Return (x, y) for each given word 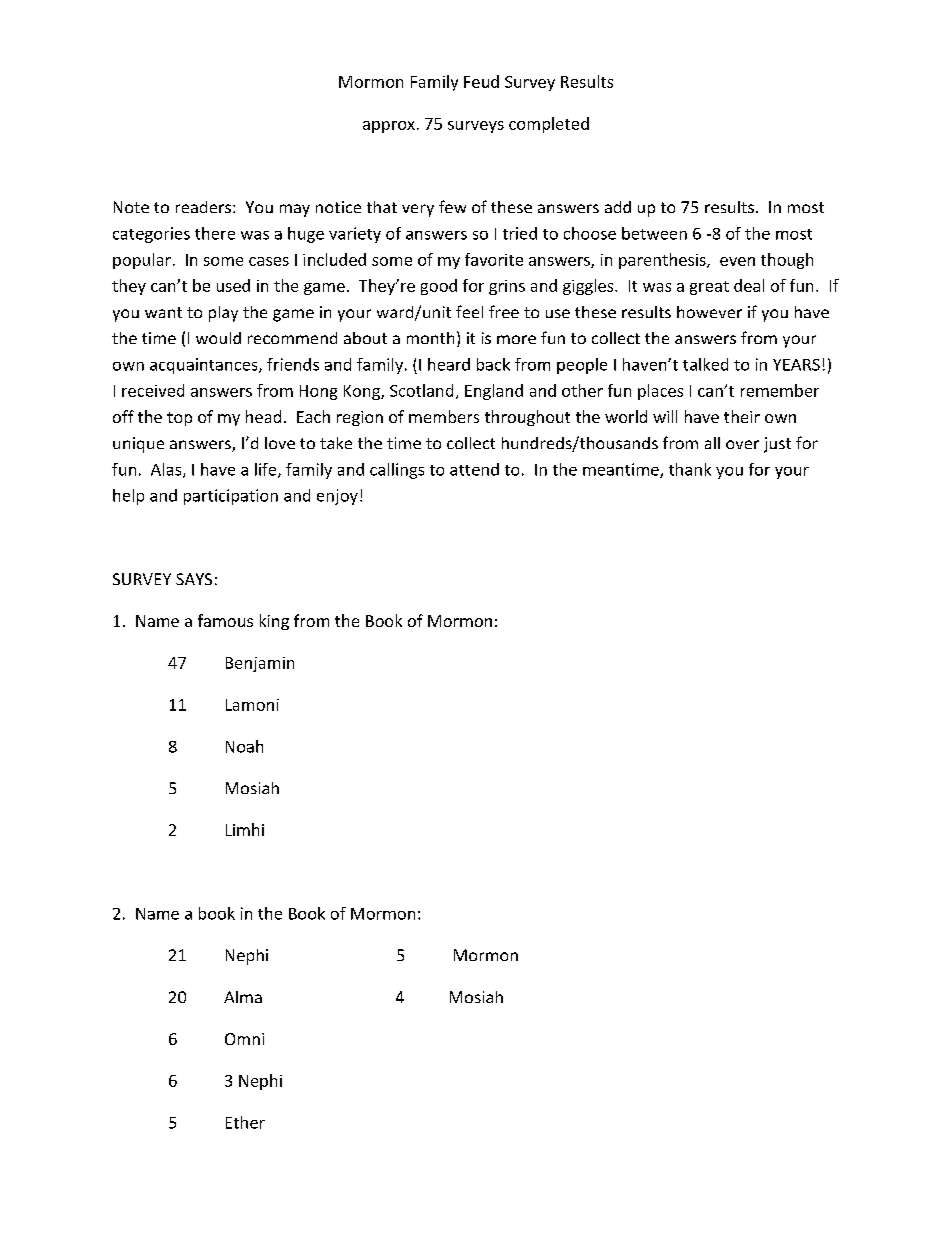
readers (205, 207)
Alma (243, 997)
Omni (244, 1039)
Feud (481, 81)
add (618, 207)
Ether (245, 1122)
